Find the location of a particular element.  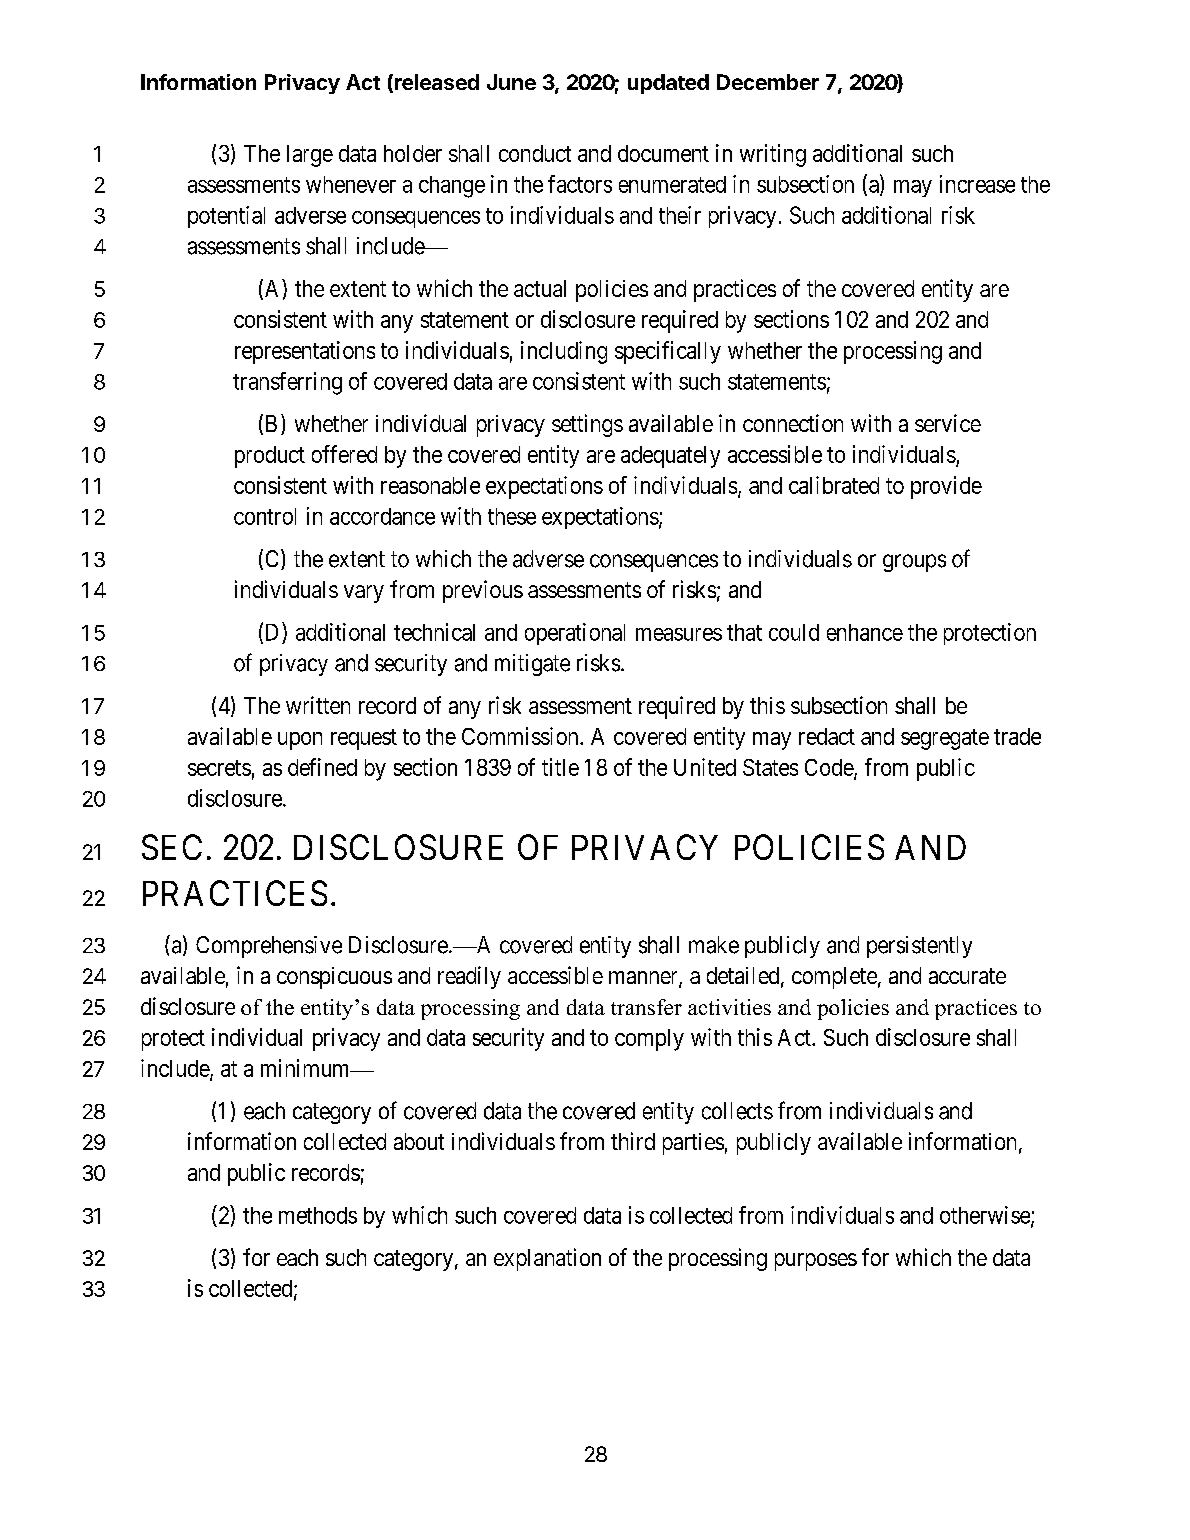

methods is located at coordinates (318, 1215).
